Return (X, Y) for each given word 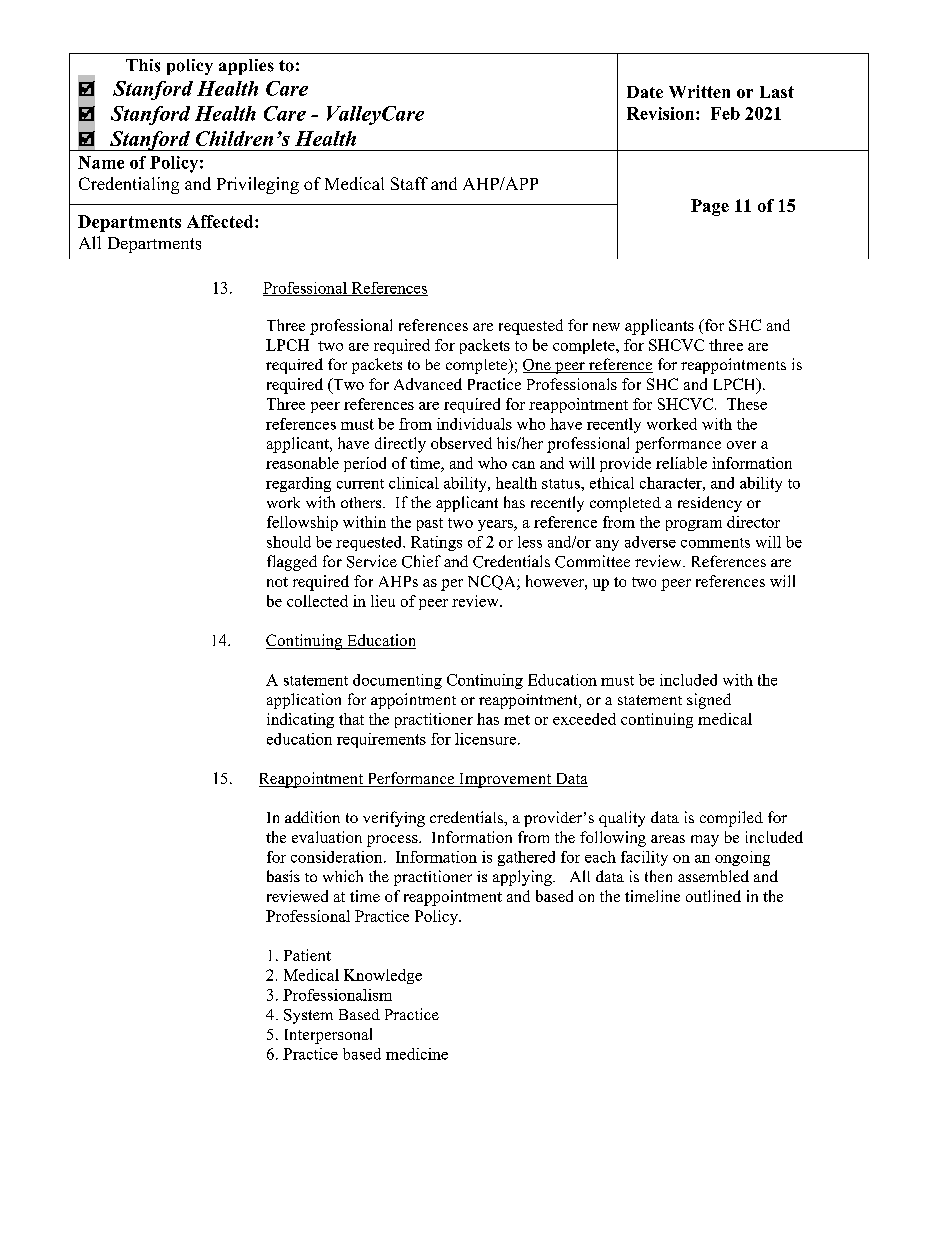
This (143, 65)
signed (709, 701)
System (308, 1016)
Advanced (428, 384)
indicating (300, 720)
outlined (713, 896)
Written (699, 91)
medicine (417, 1054)
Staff (409, 183)
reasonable (302, 463)
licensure (487, 739)
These (747, 404)
